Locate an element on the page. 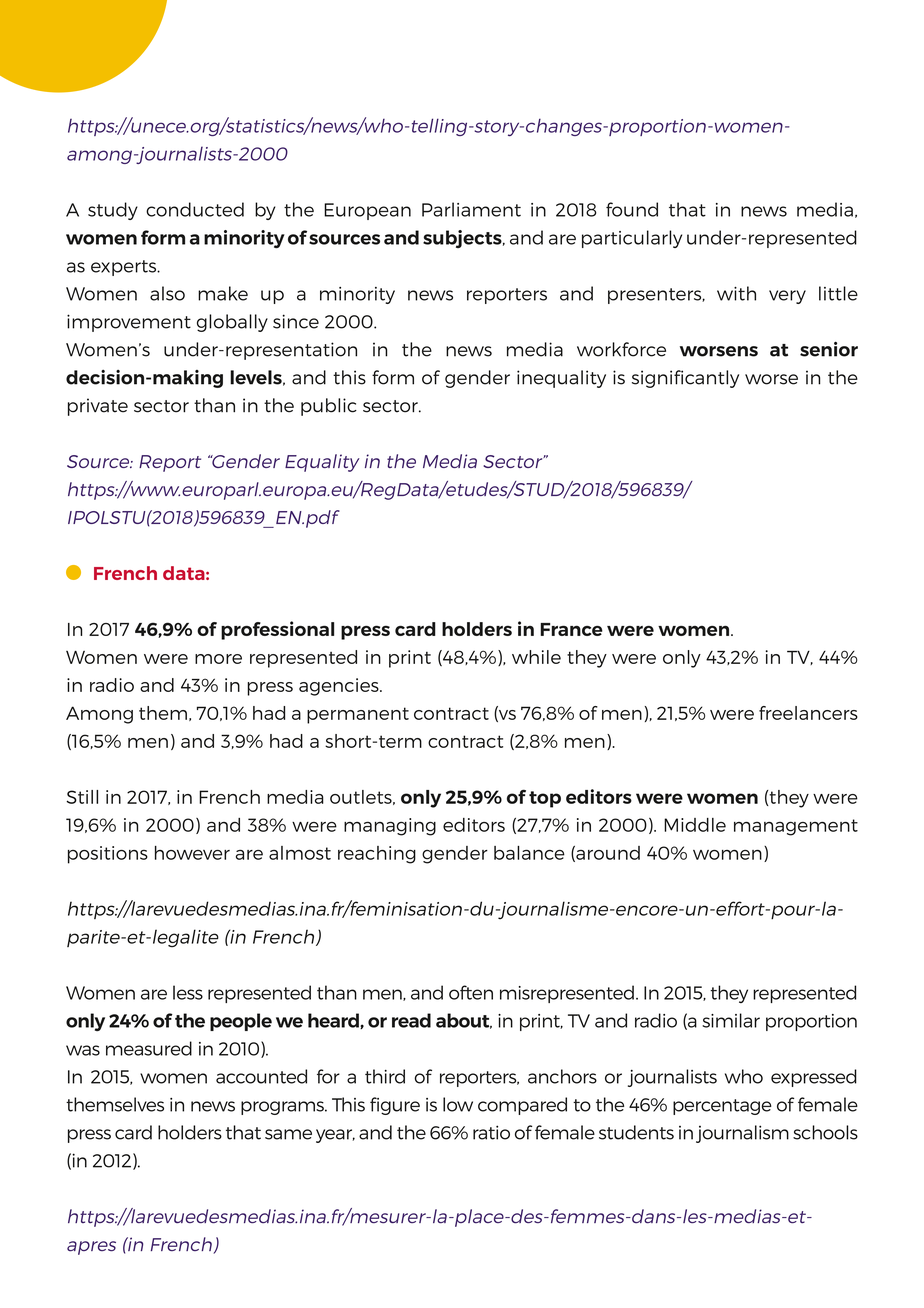  measured is located at coordinates (149, 1048).
